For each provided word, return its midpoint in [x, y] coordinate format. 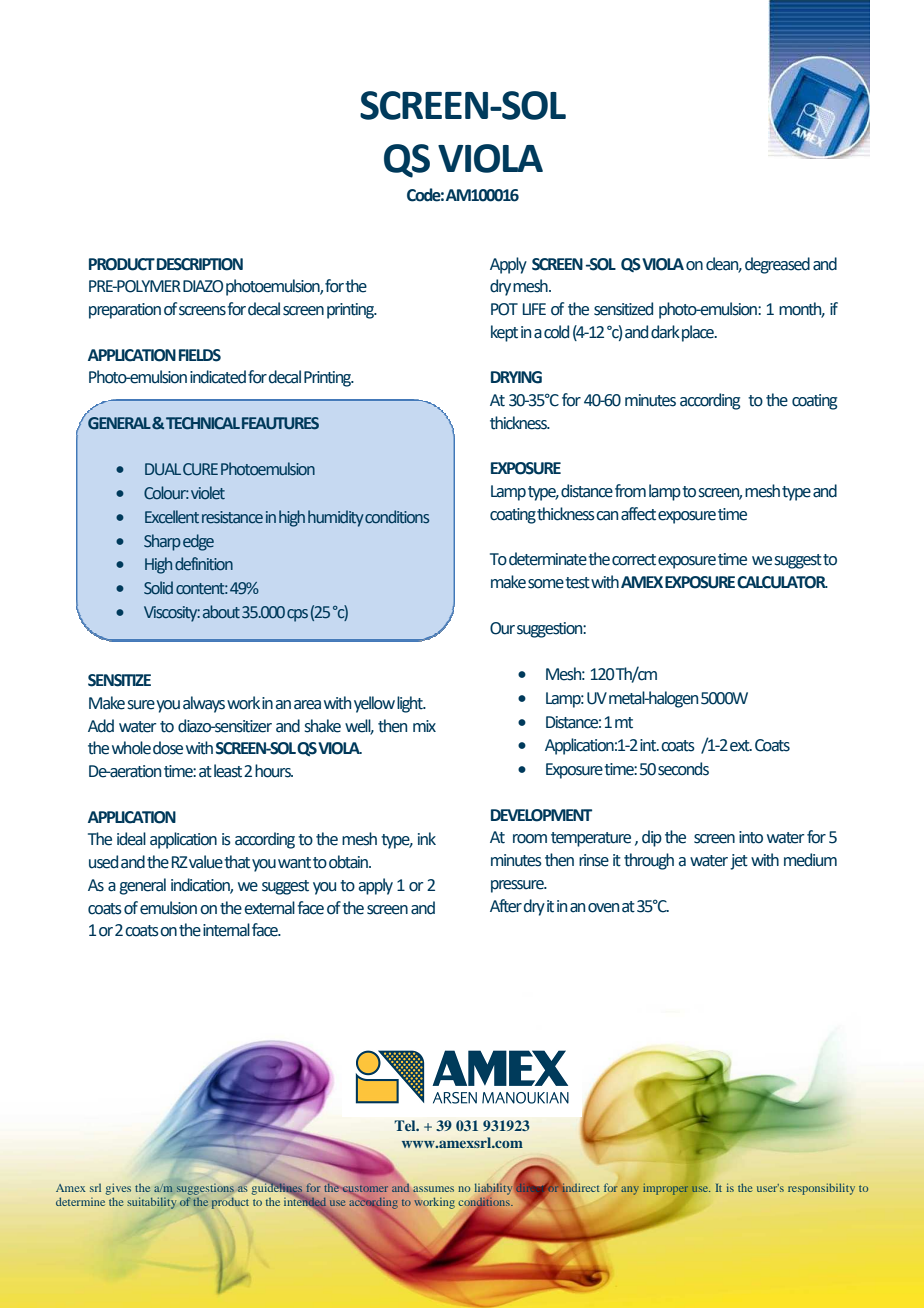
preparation [125, 311]
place [699, 333]
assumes [433, 1189]
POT [504, 309]
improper [665, 1189]
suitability [152, 1203]
